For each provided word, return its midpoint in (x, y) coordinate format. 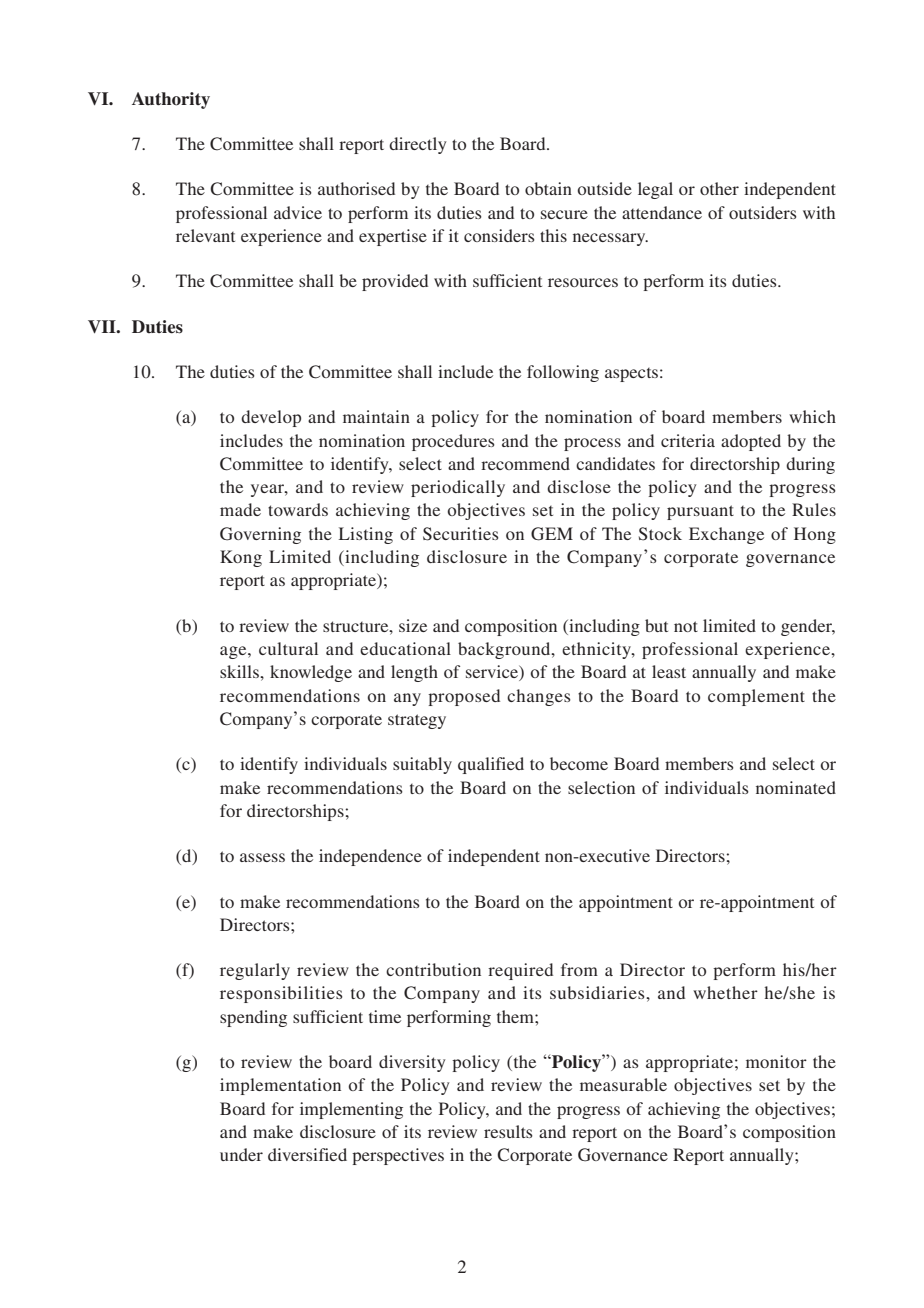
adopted (751, 442)
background (505, 650)
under (241, 1154)
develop (271, 418)
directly (417, 145)
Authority (171, 100)
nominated (796, 787)
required (520, 971)
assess (262, 857)
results (508, 1131)
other (719, 188)
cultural (288, 648)
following (563, 373)
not (686, 626)
